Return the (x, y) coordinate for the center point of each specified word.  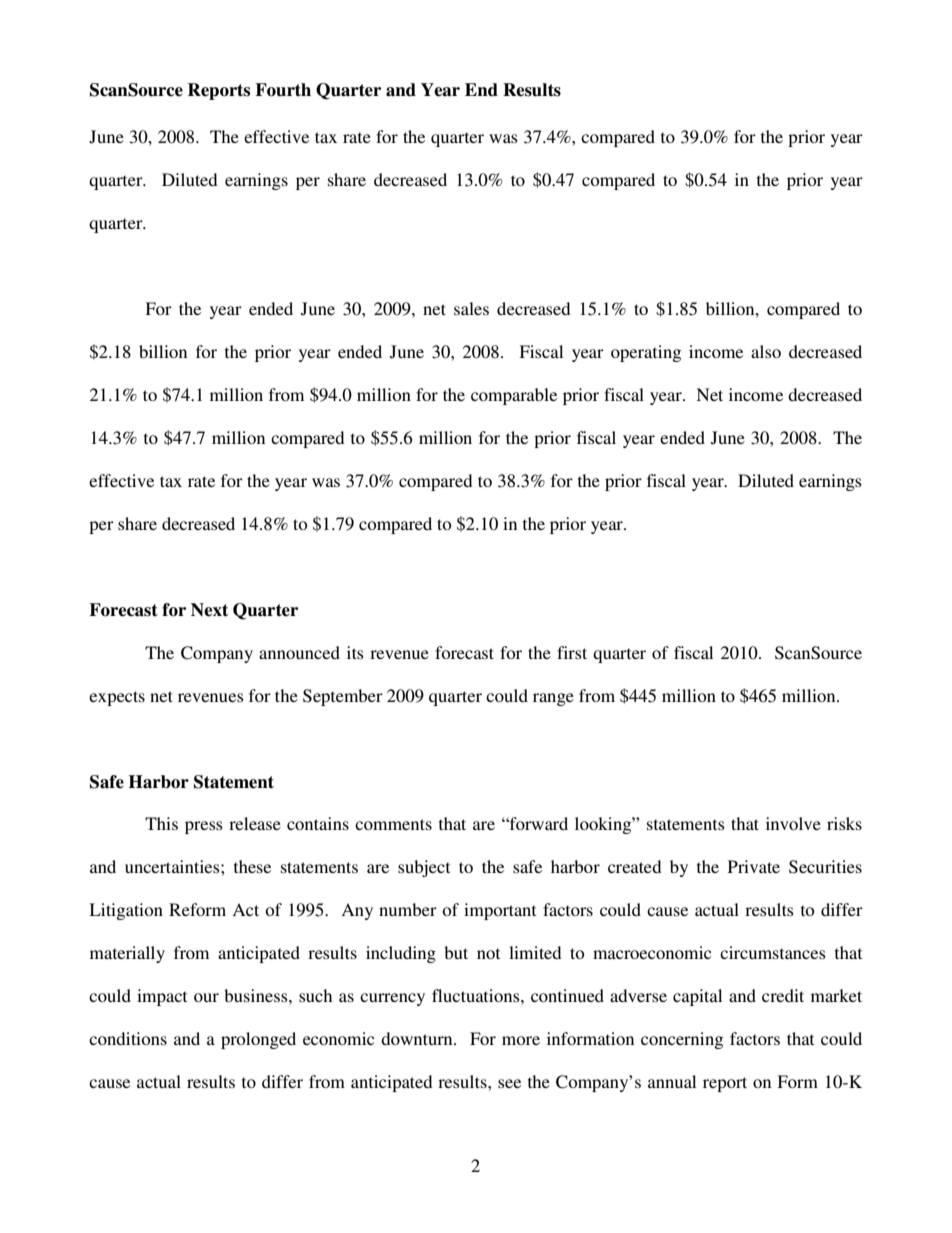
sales (471, 308)
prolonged (258, 1040)
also (766, 351)
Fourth (283, 90)
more (521, 1040)
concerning (682, 1040)
